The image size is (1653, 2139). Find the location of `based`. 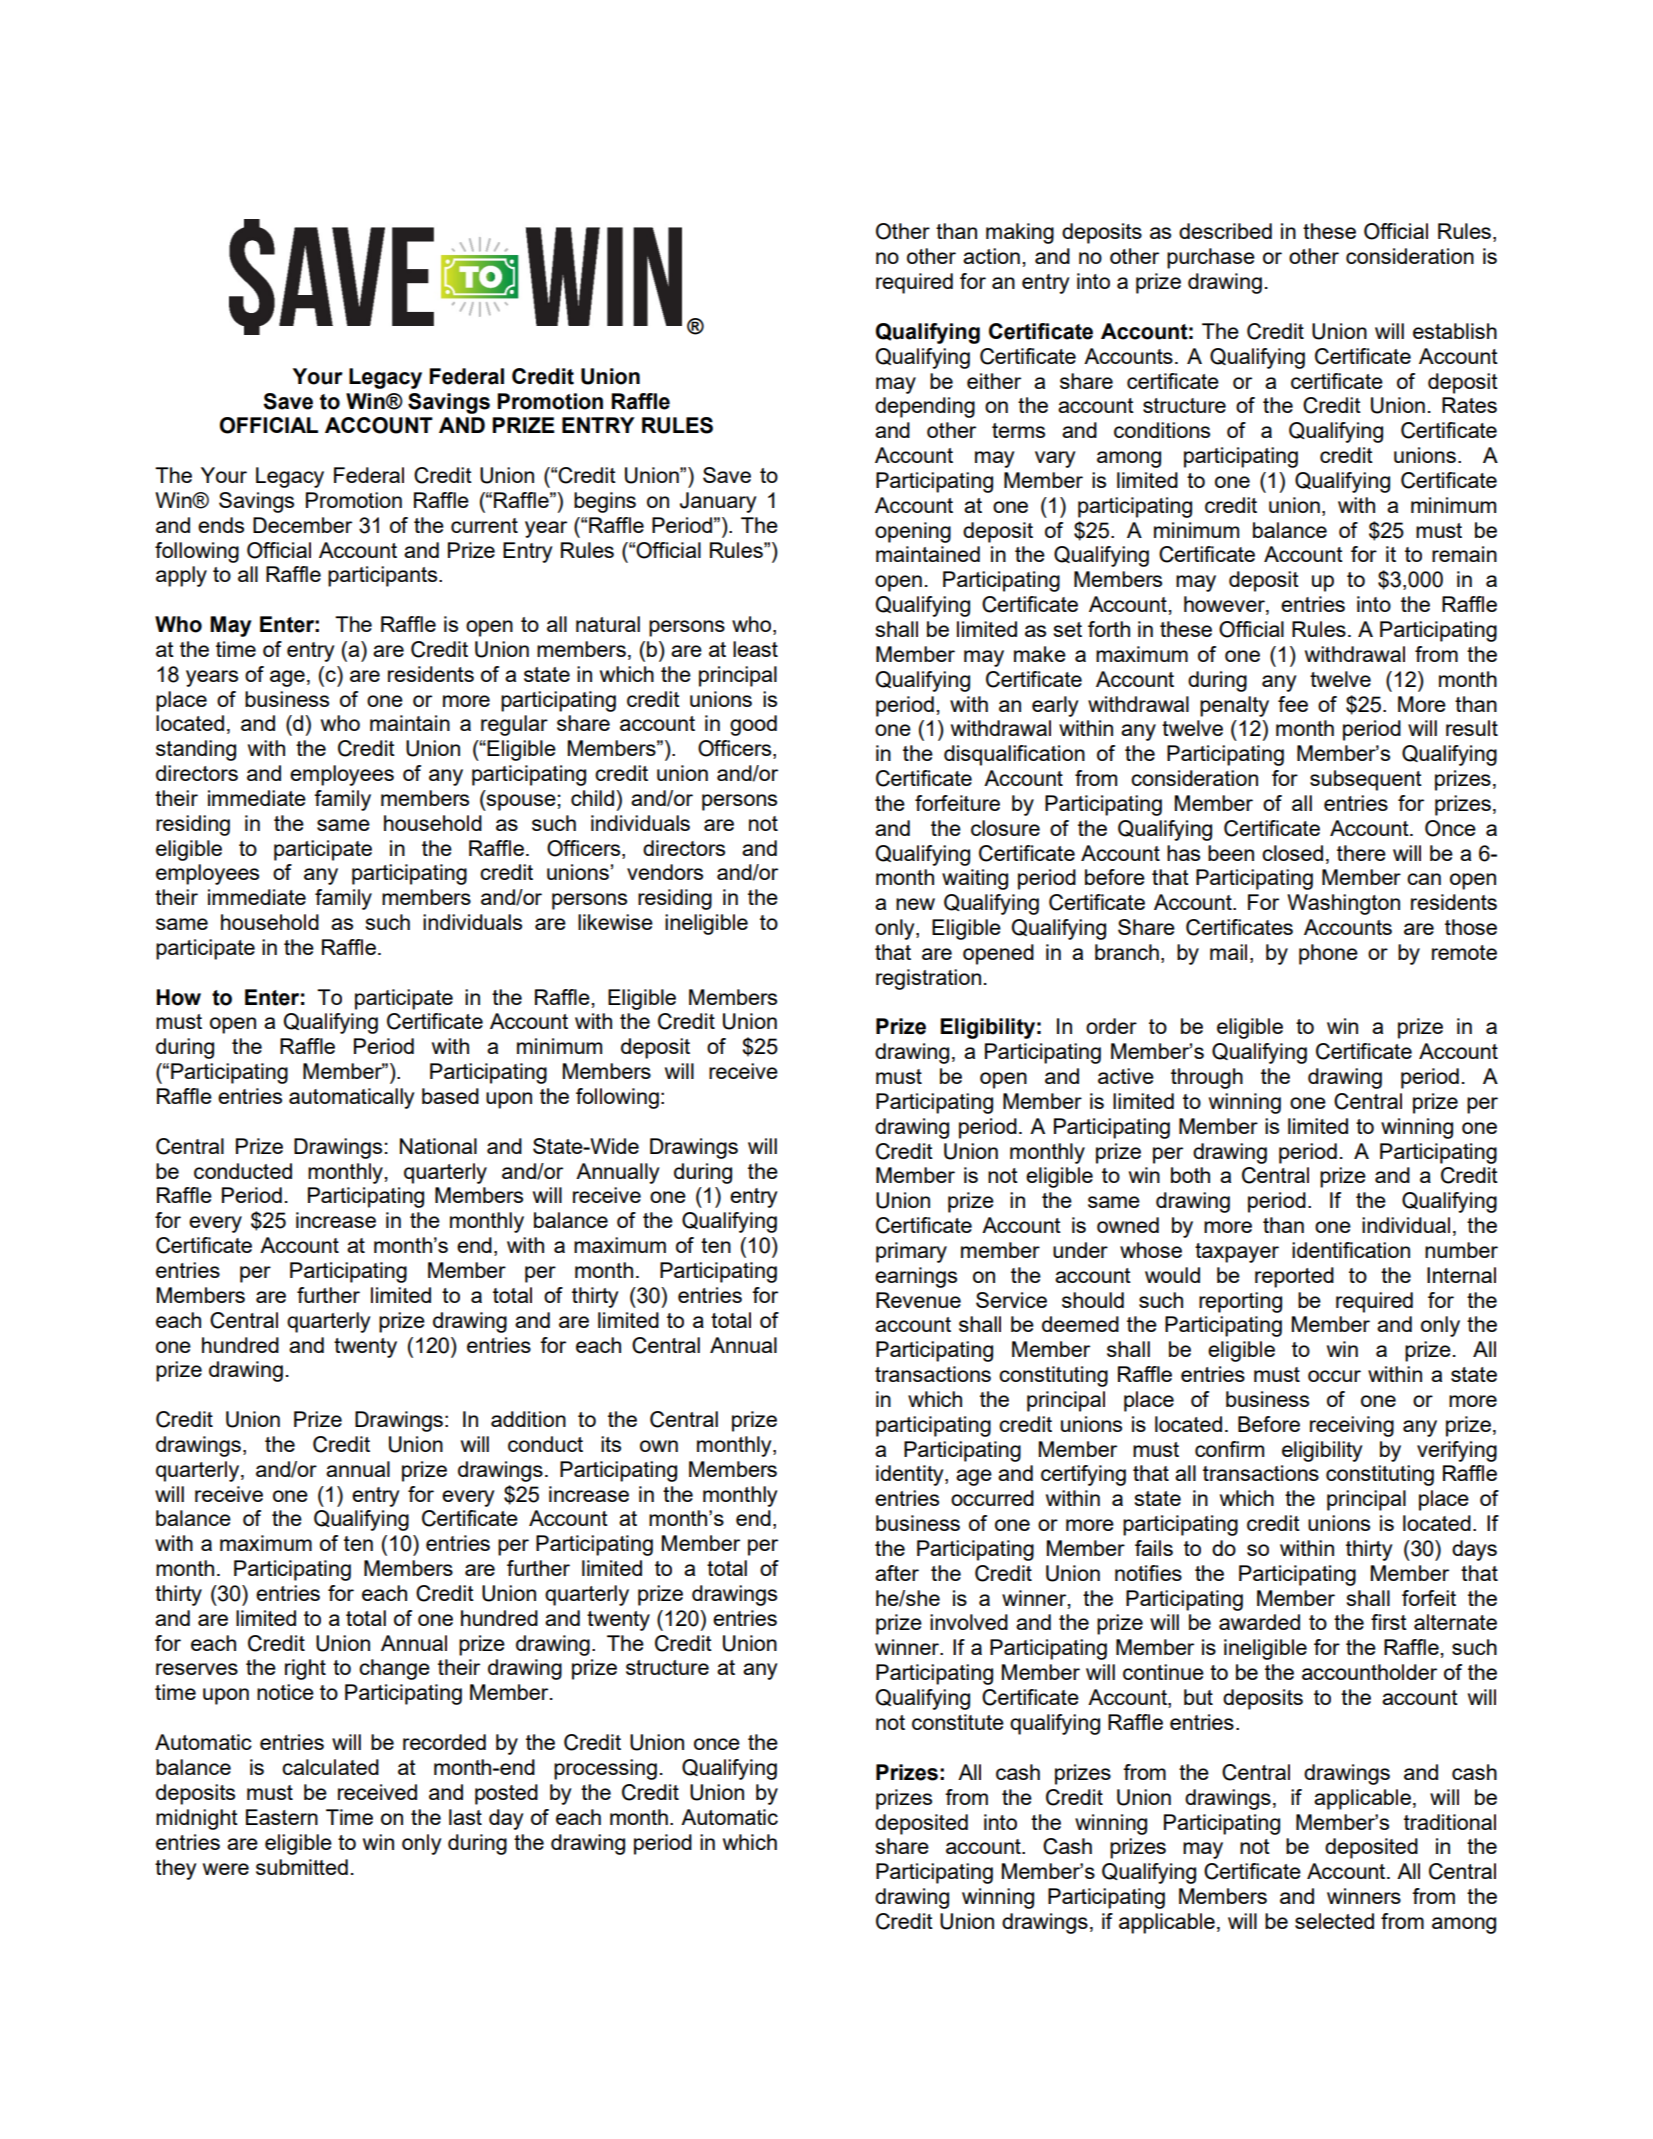

based is located at coordinates (450, 1096).
